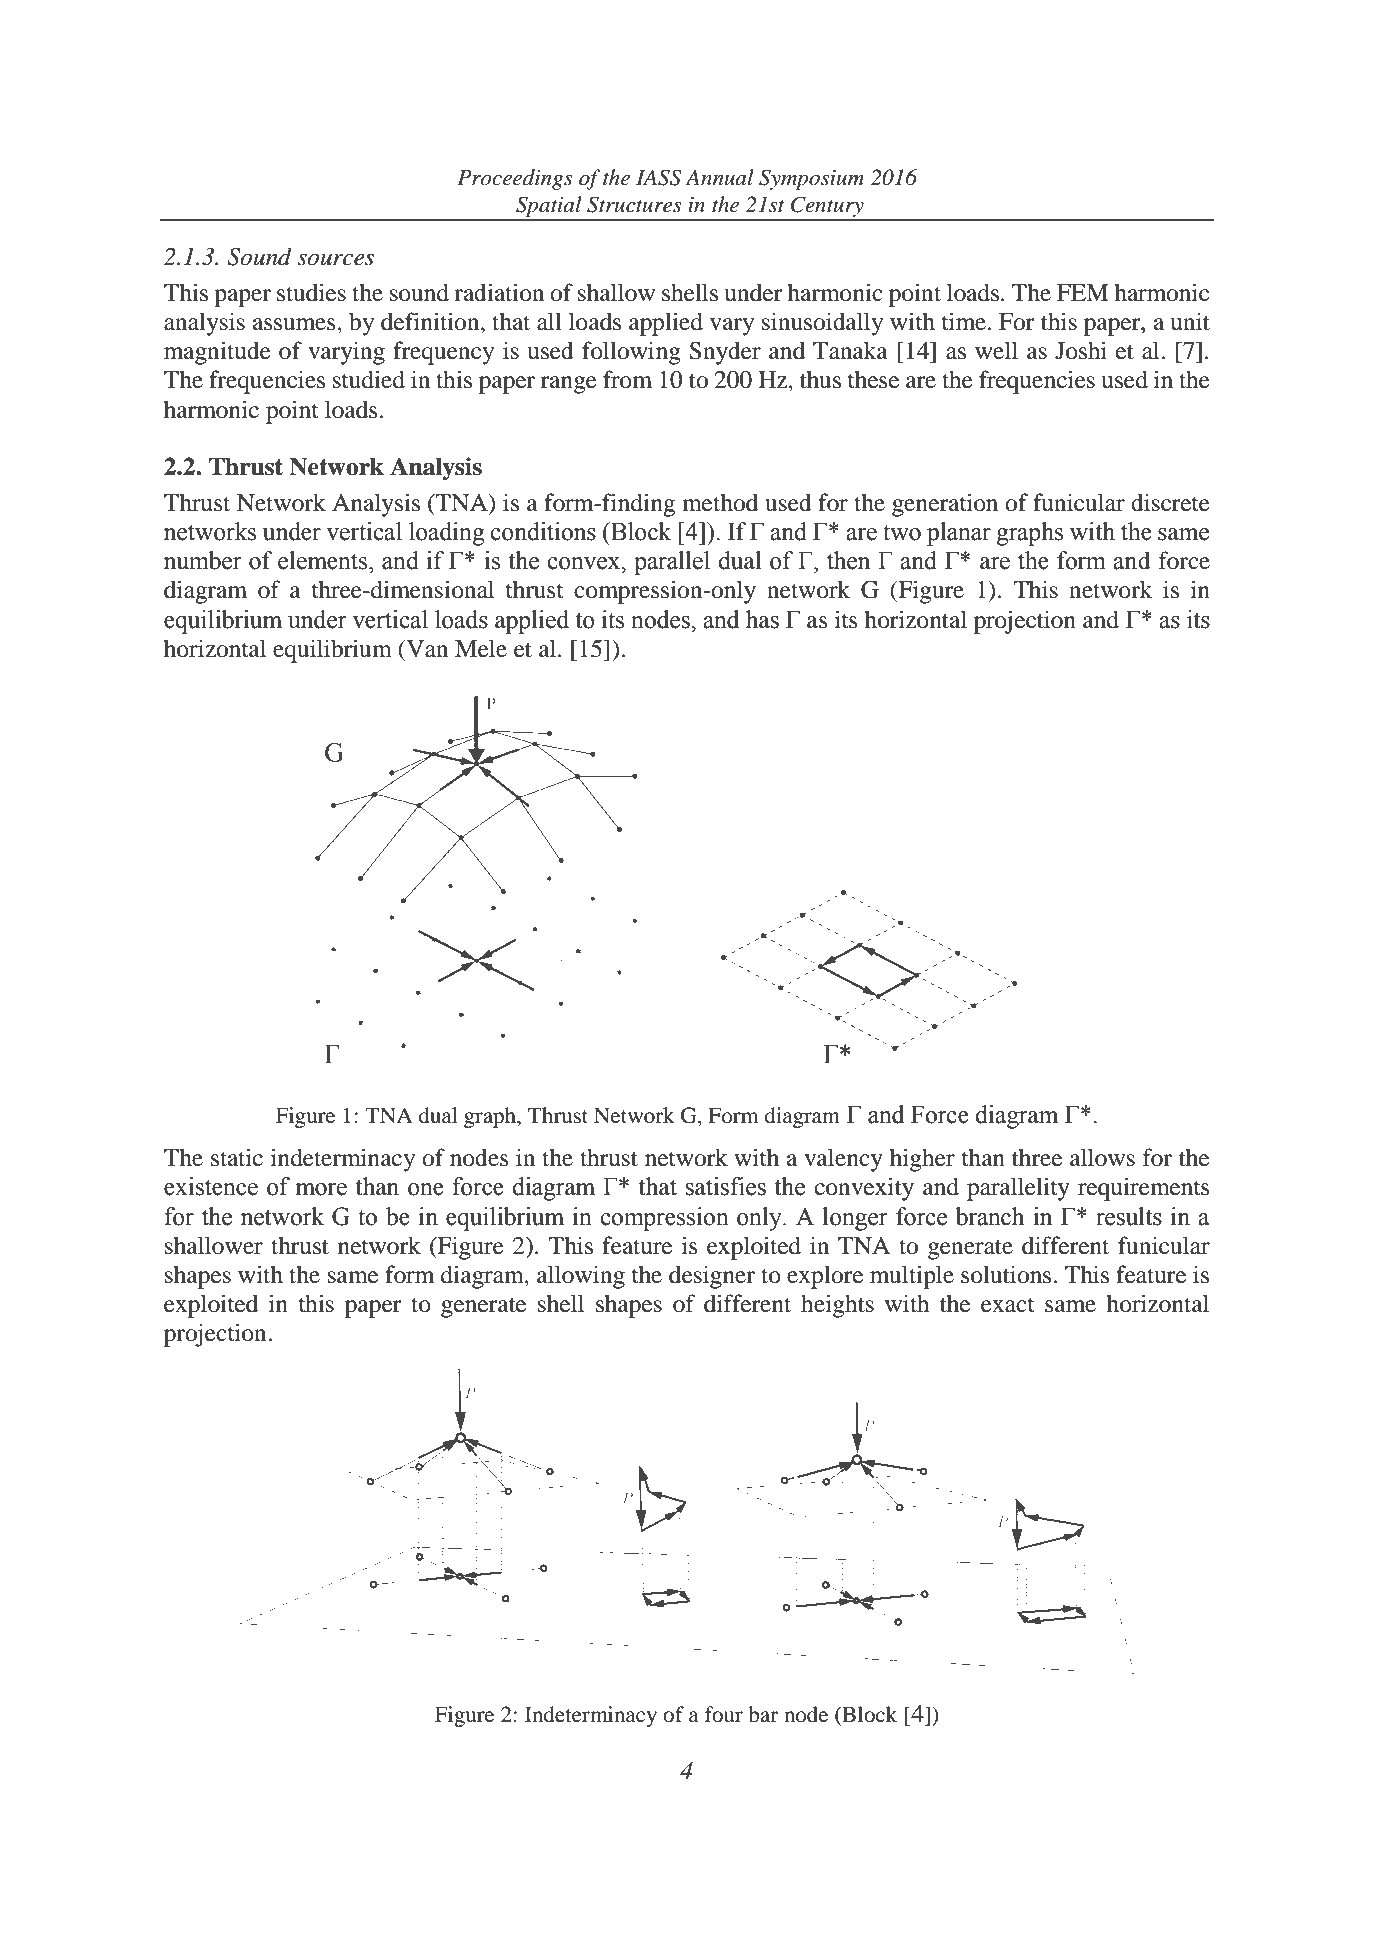  I want to click on FEM, so click(1083, 292).
